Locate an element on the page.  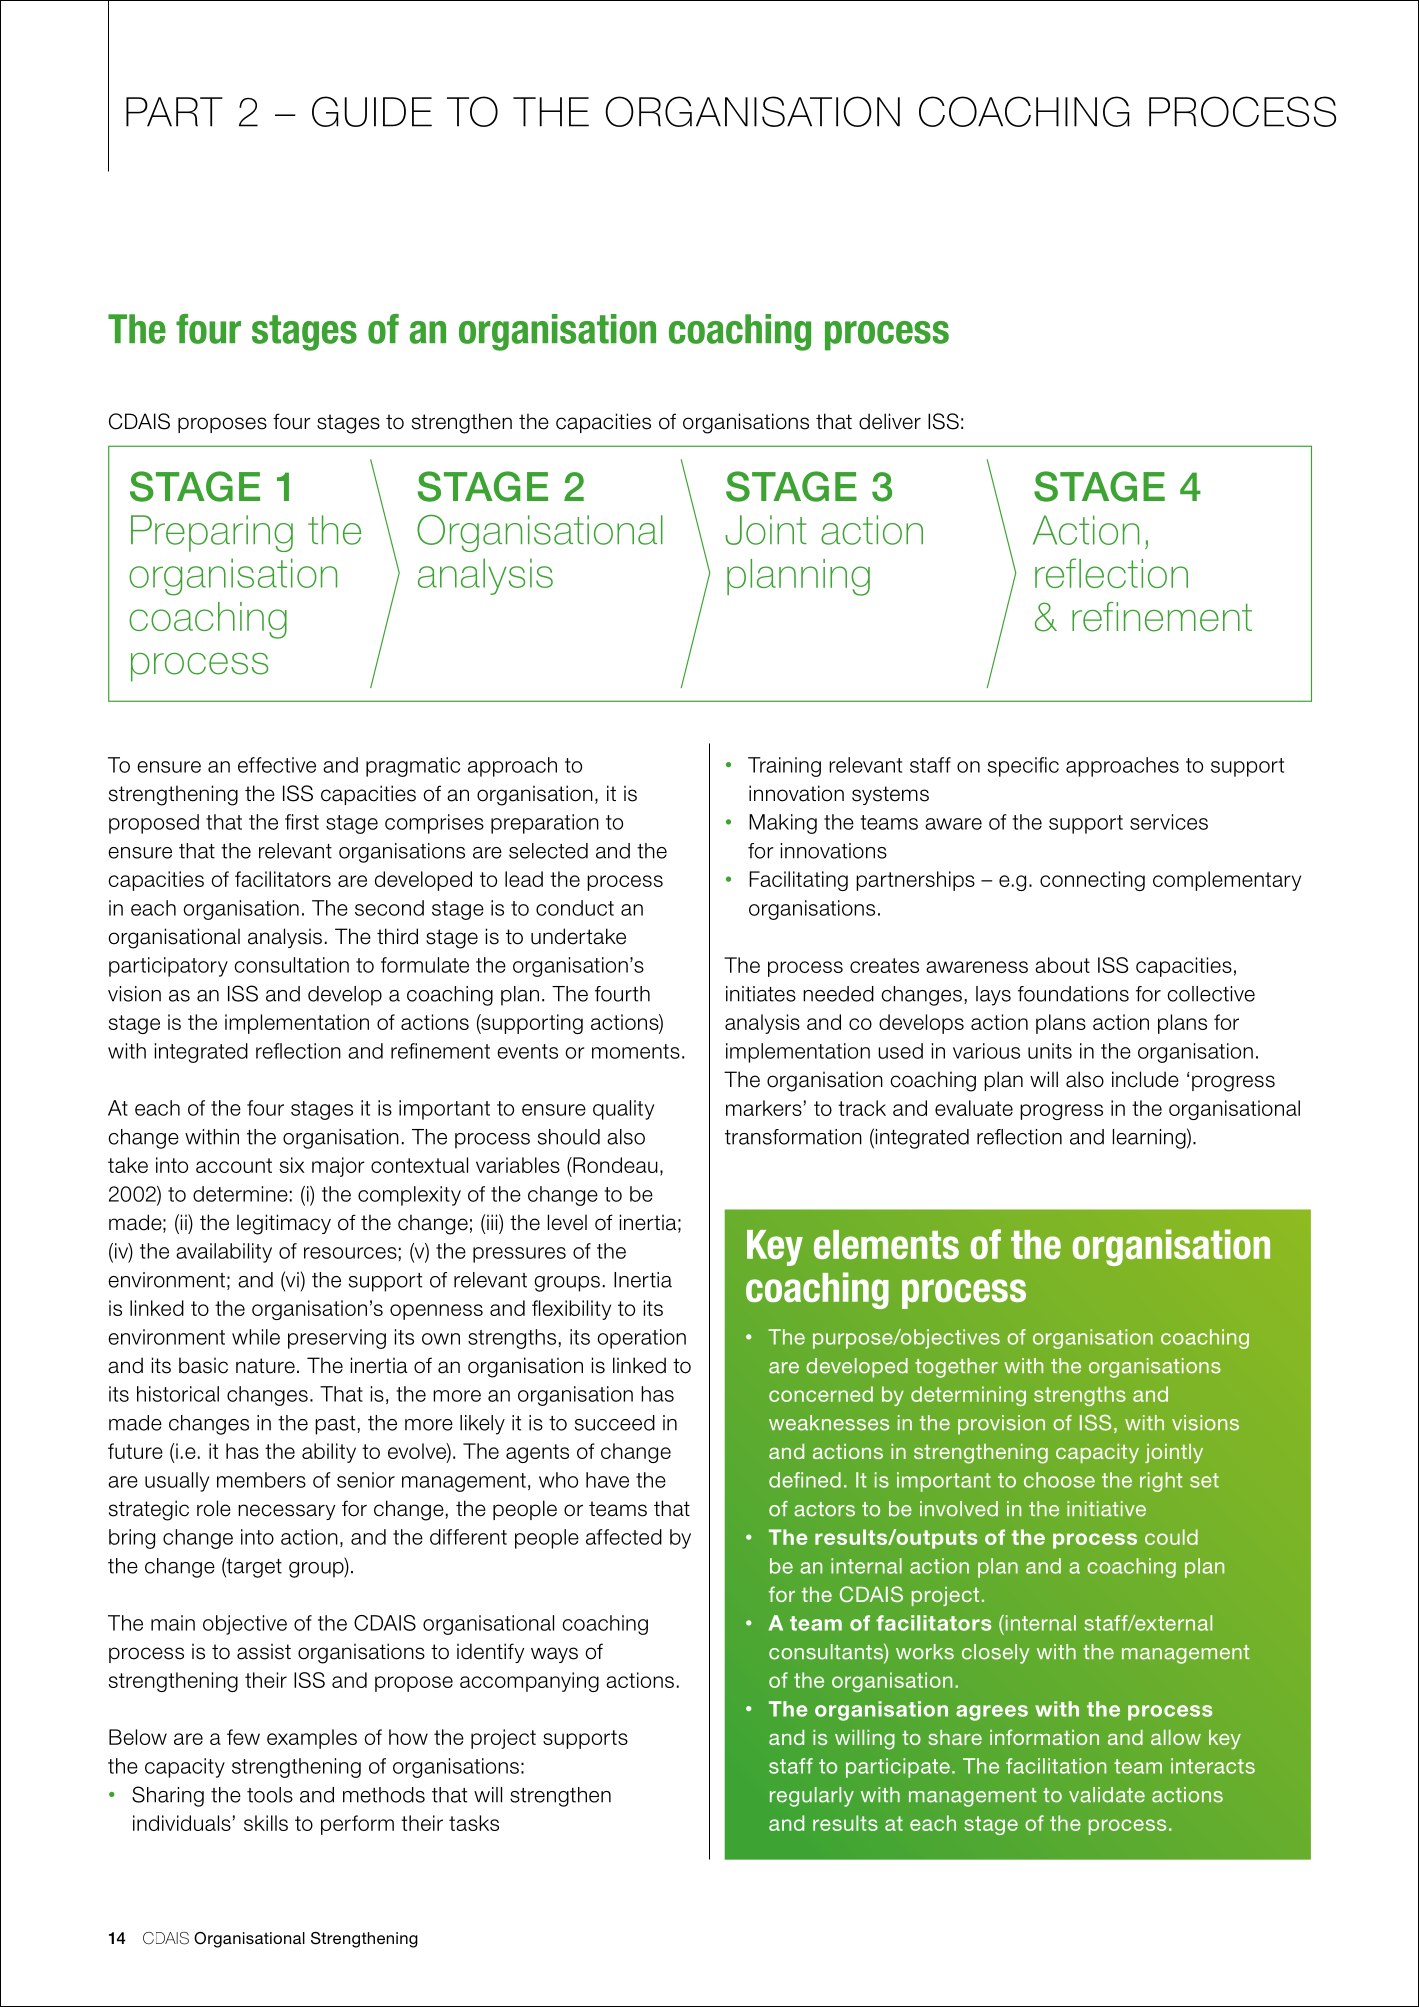
deliver is located at coordinates (890, 421).
